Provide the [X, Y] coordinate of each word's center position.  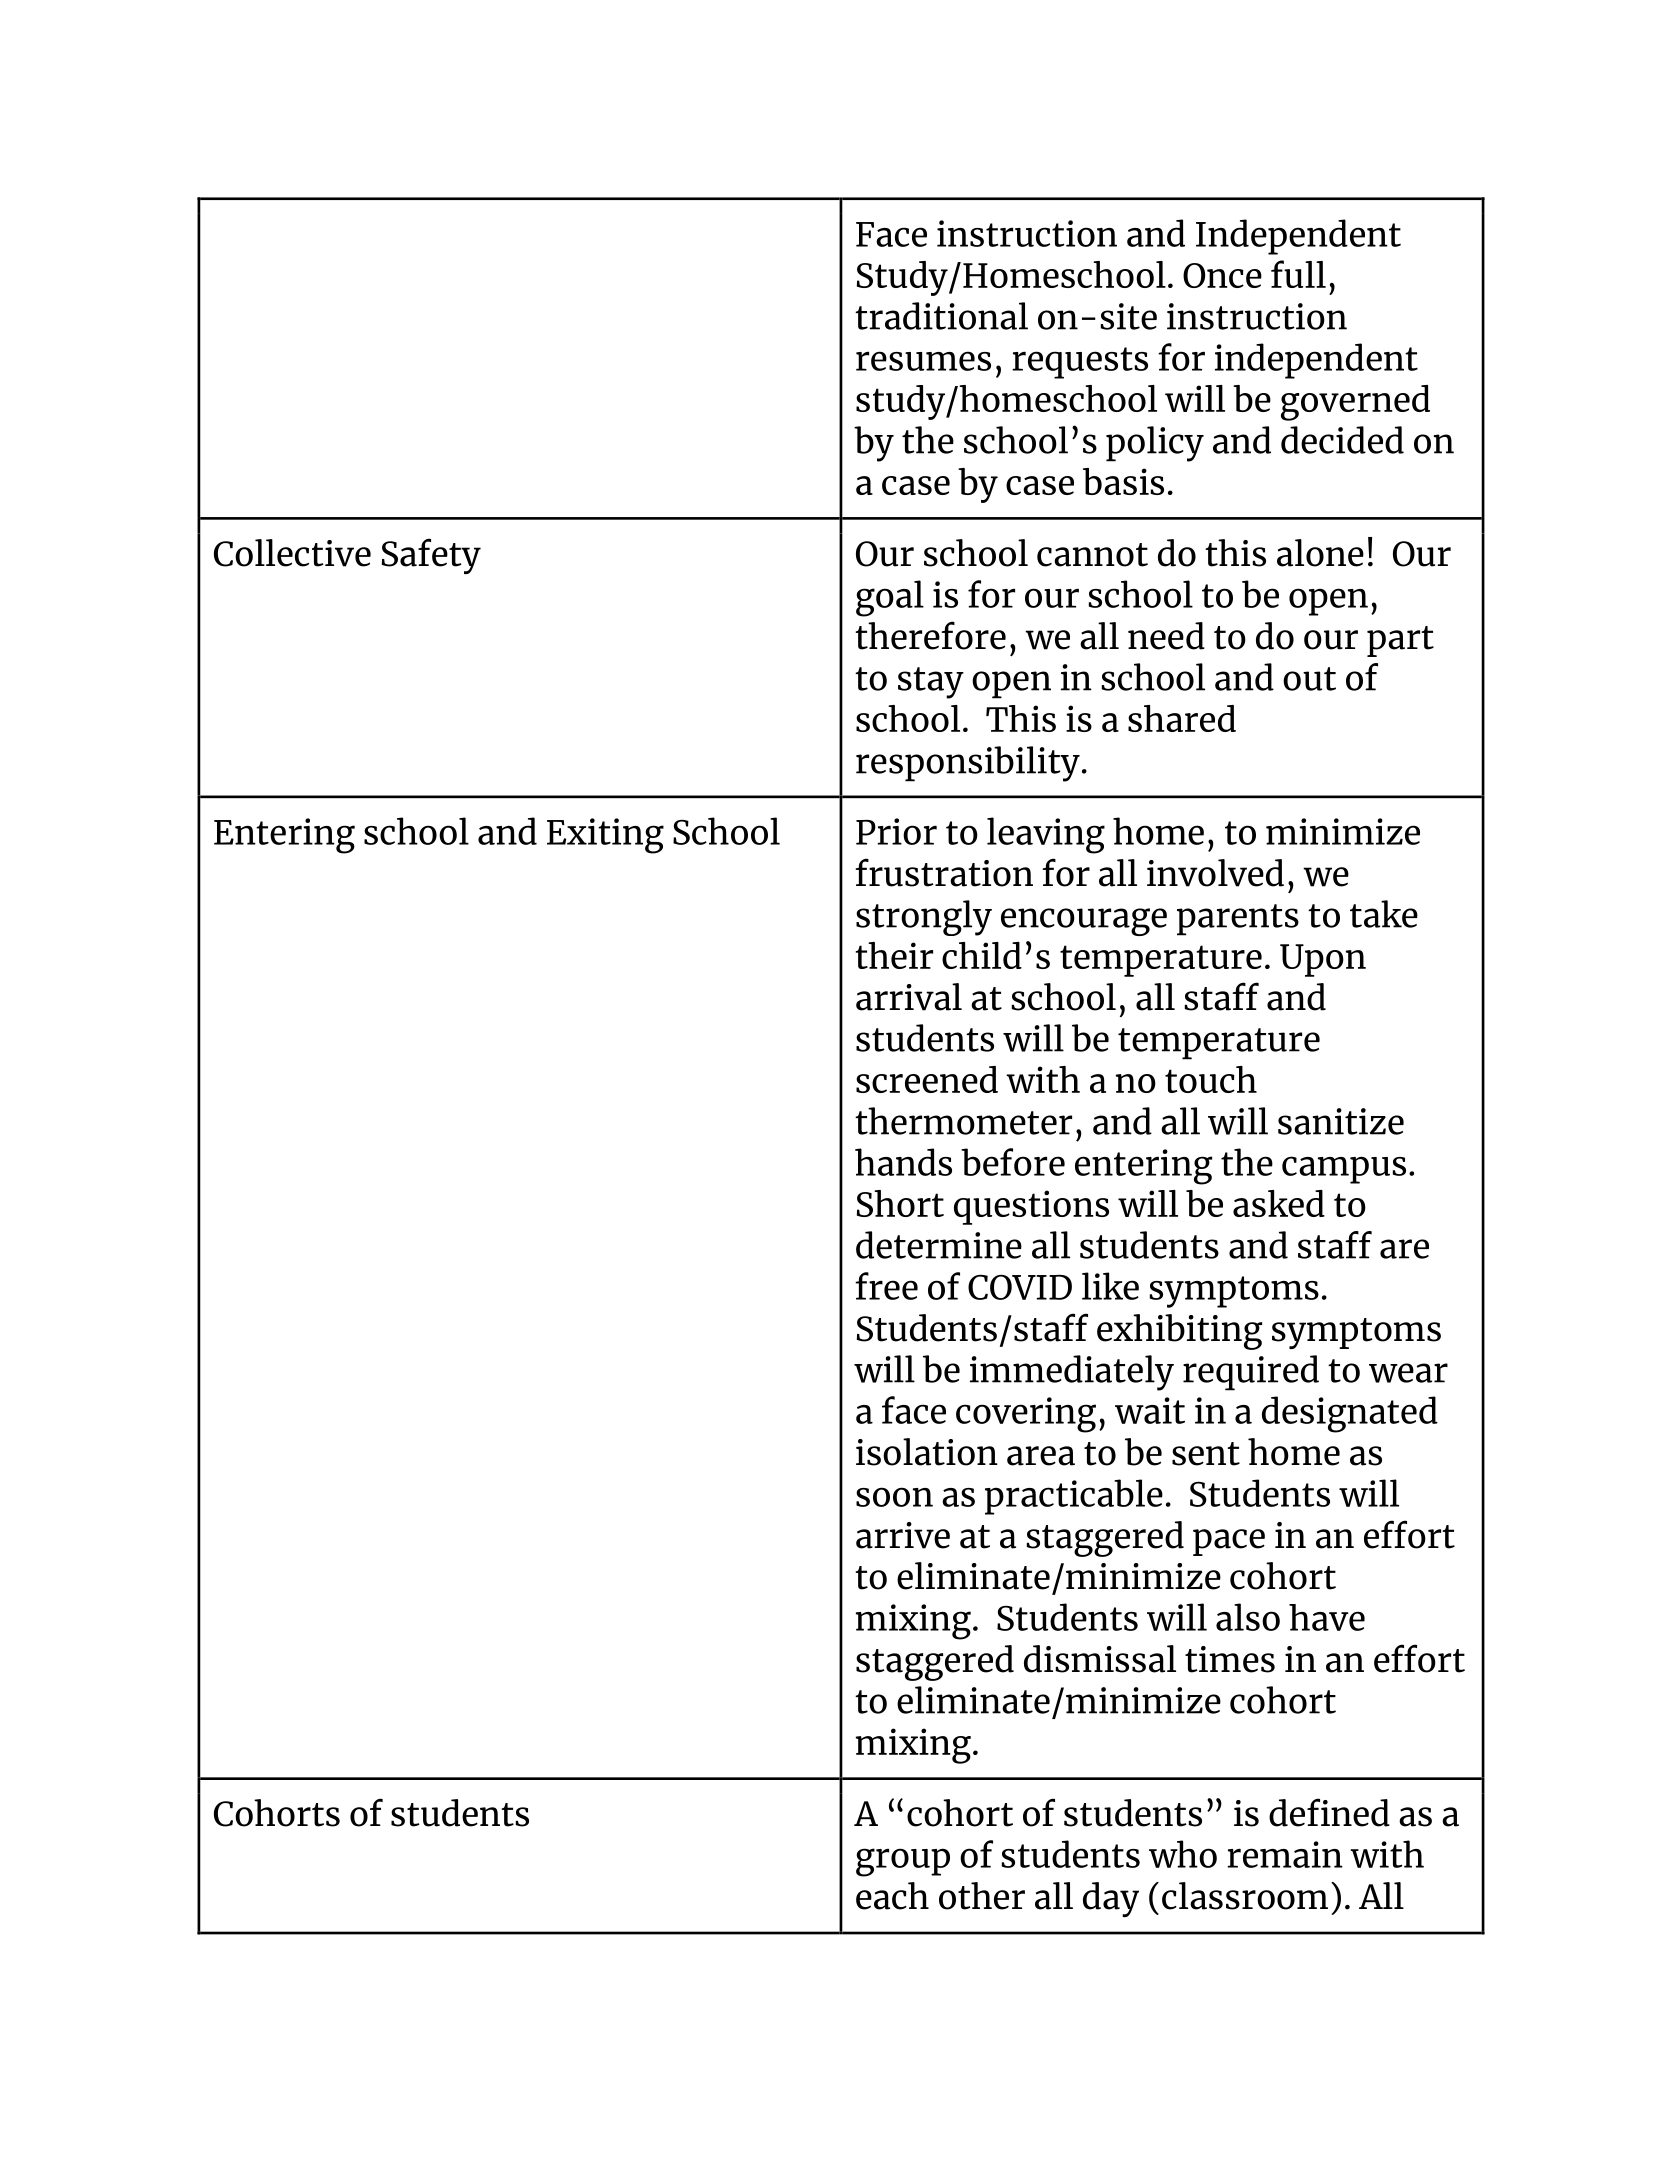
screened [927, 1079]
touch [1211, 1079]
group [903, 1862]
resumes [923, 361]
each [892, 1896]
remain [1285, 1854]
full [1298, 274]
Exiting [605, 836]
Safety [431, 556]
